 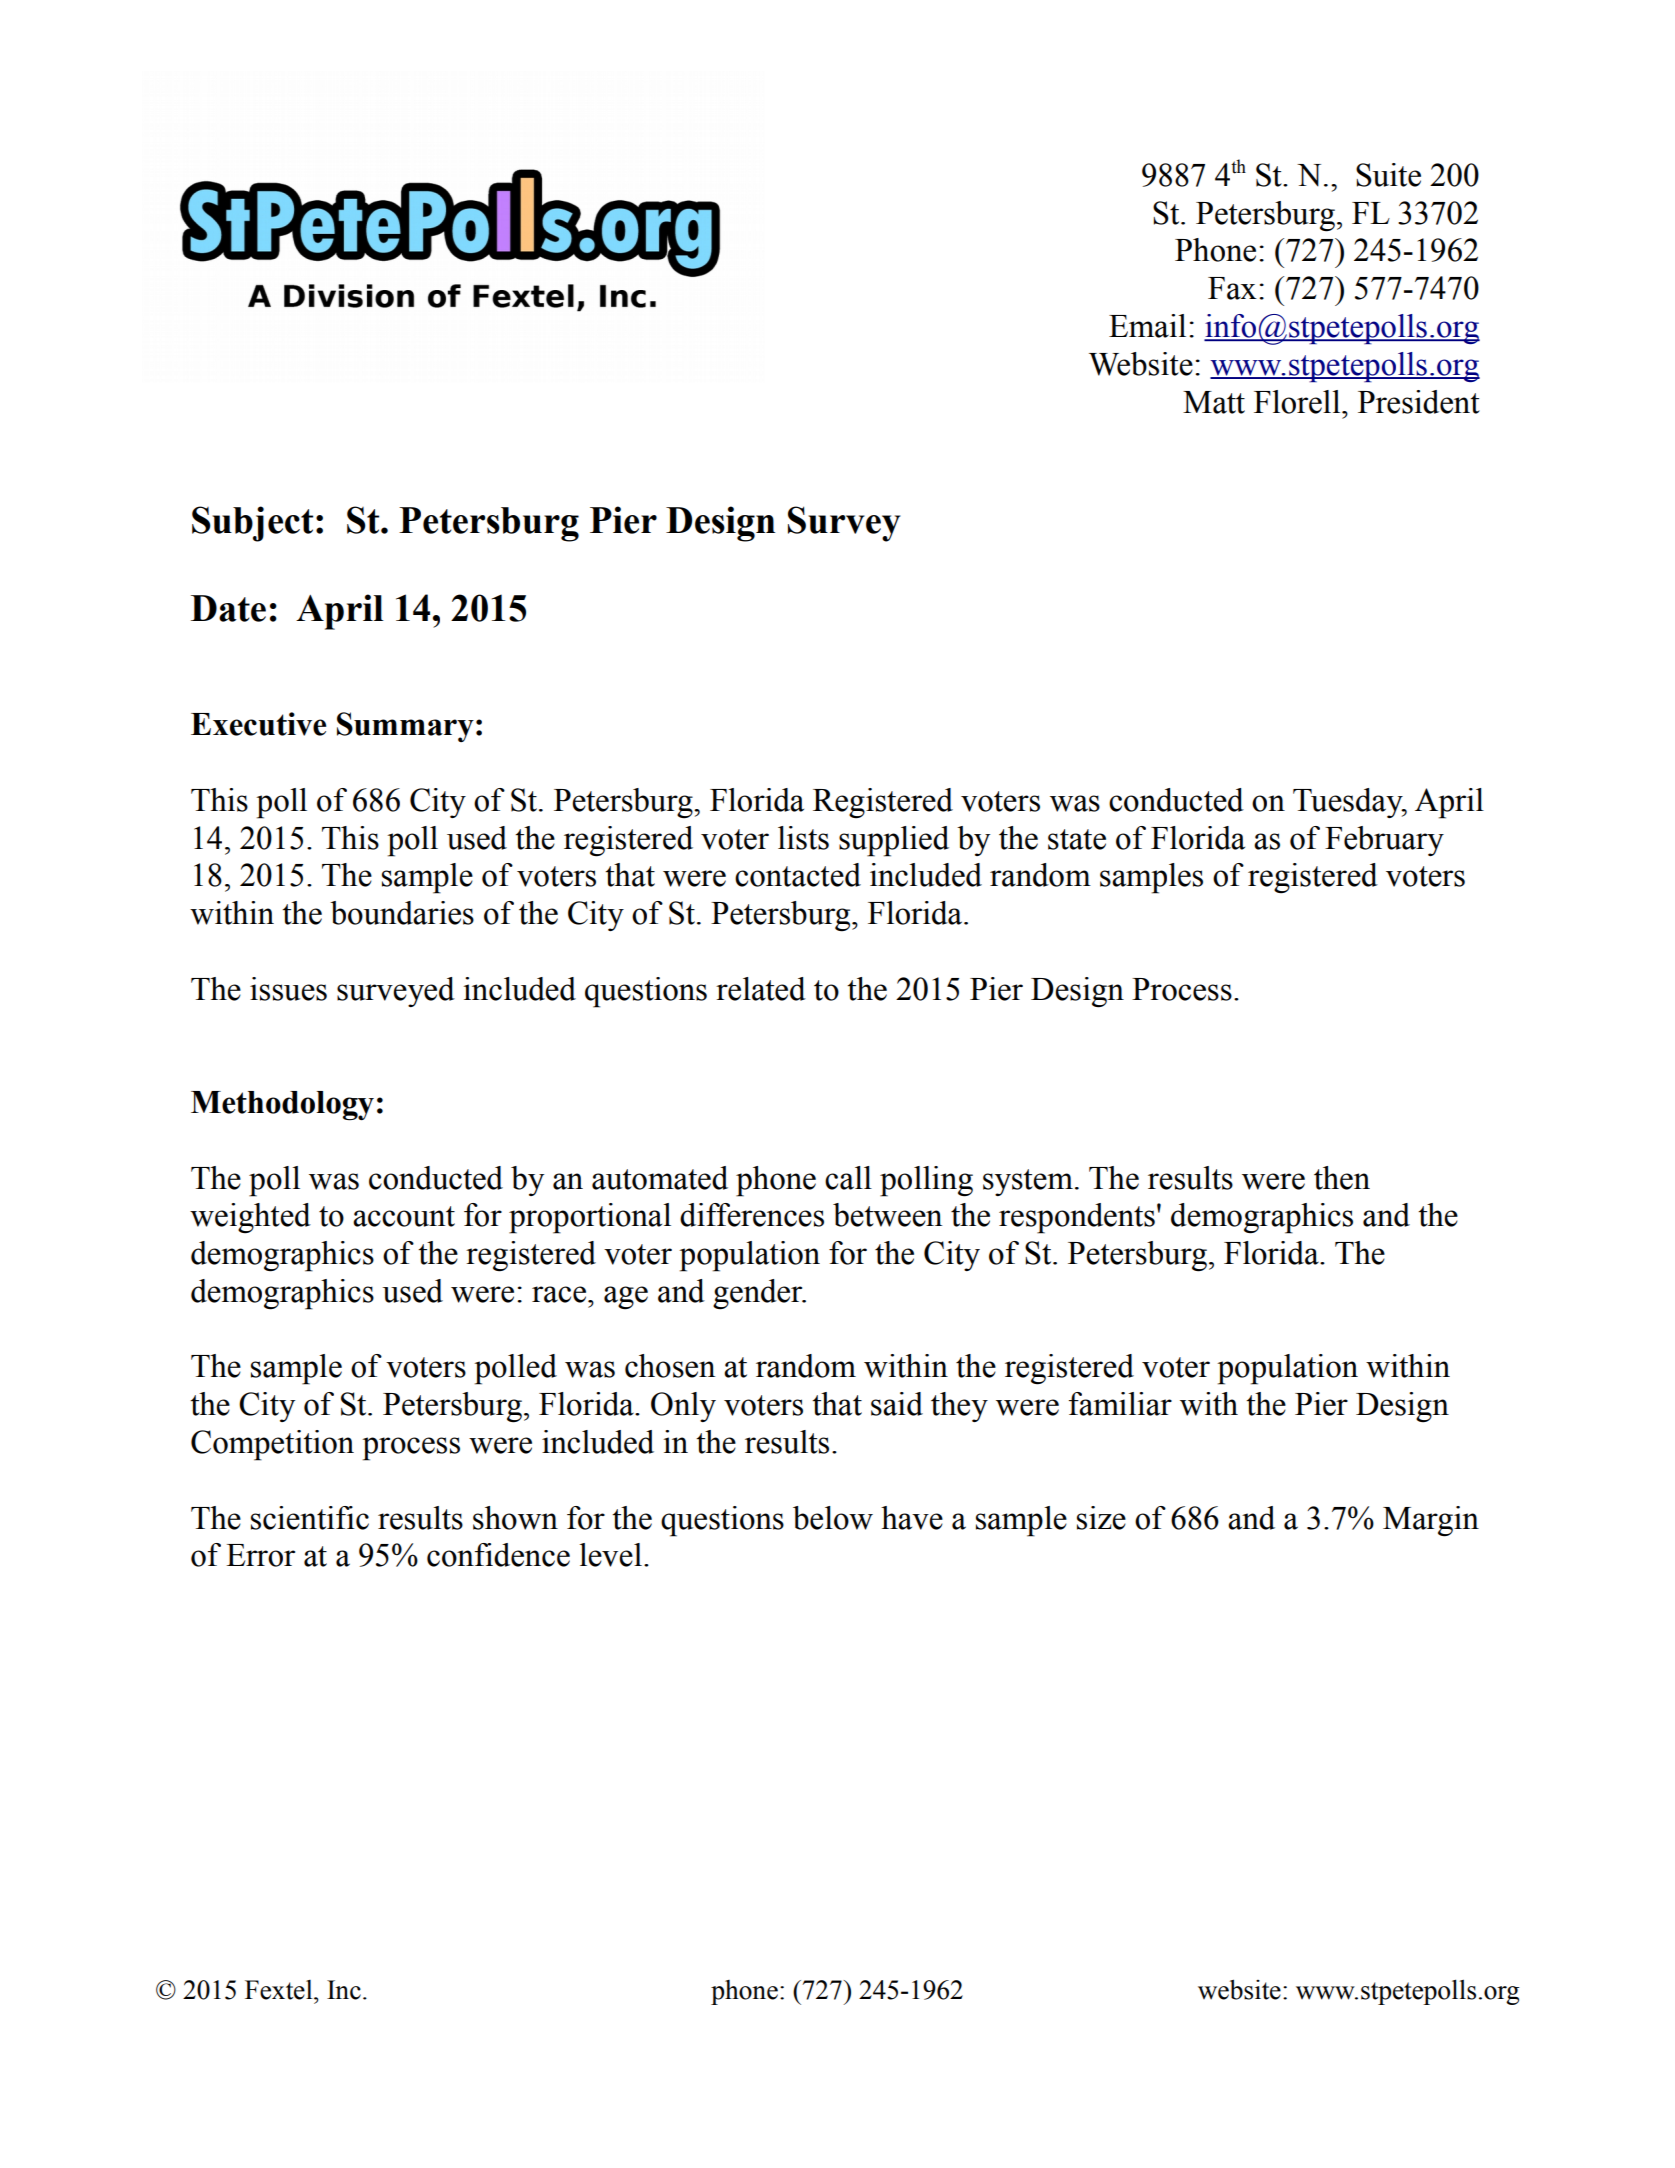 What do you see at coordinates (252, 524) in the image?
I see `Subject` at bounding box center [252, 524].
